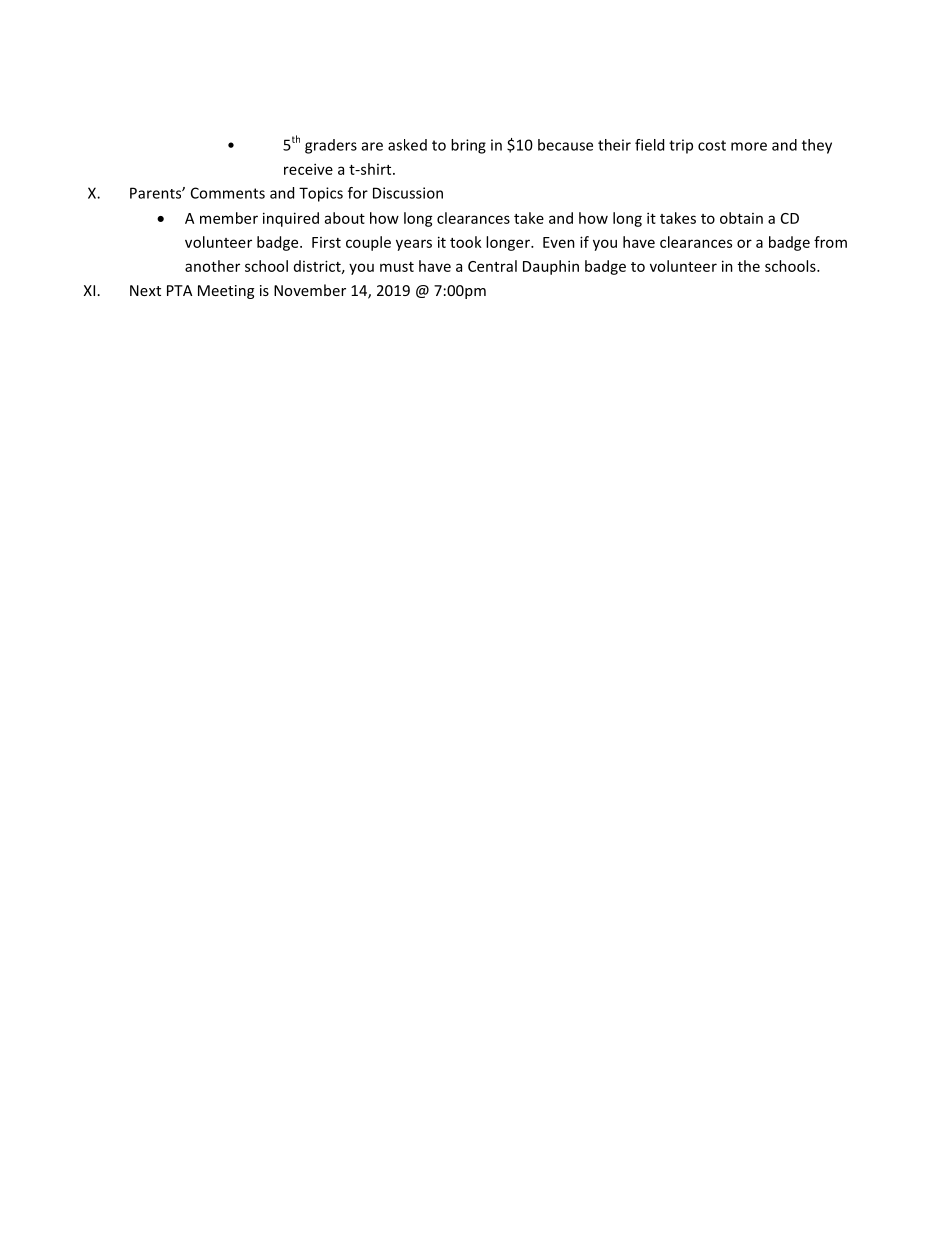  Describe the element at coordinates (229, 218) in the page. I see `member` at that location.
